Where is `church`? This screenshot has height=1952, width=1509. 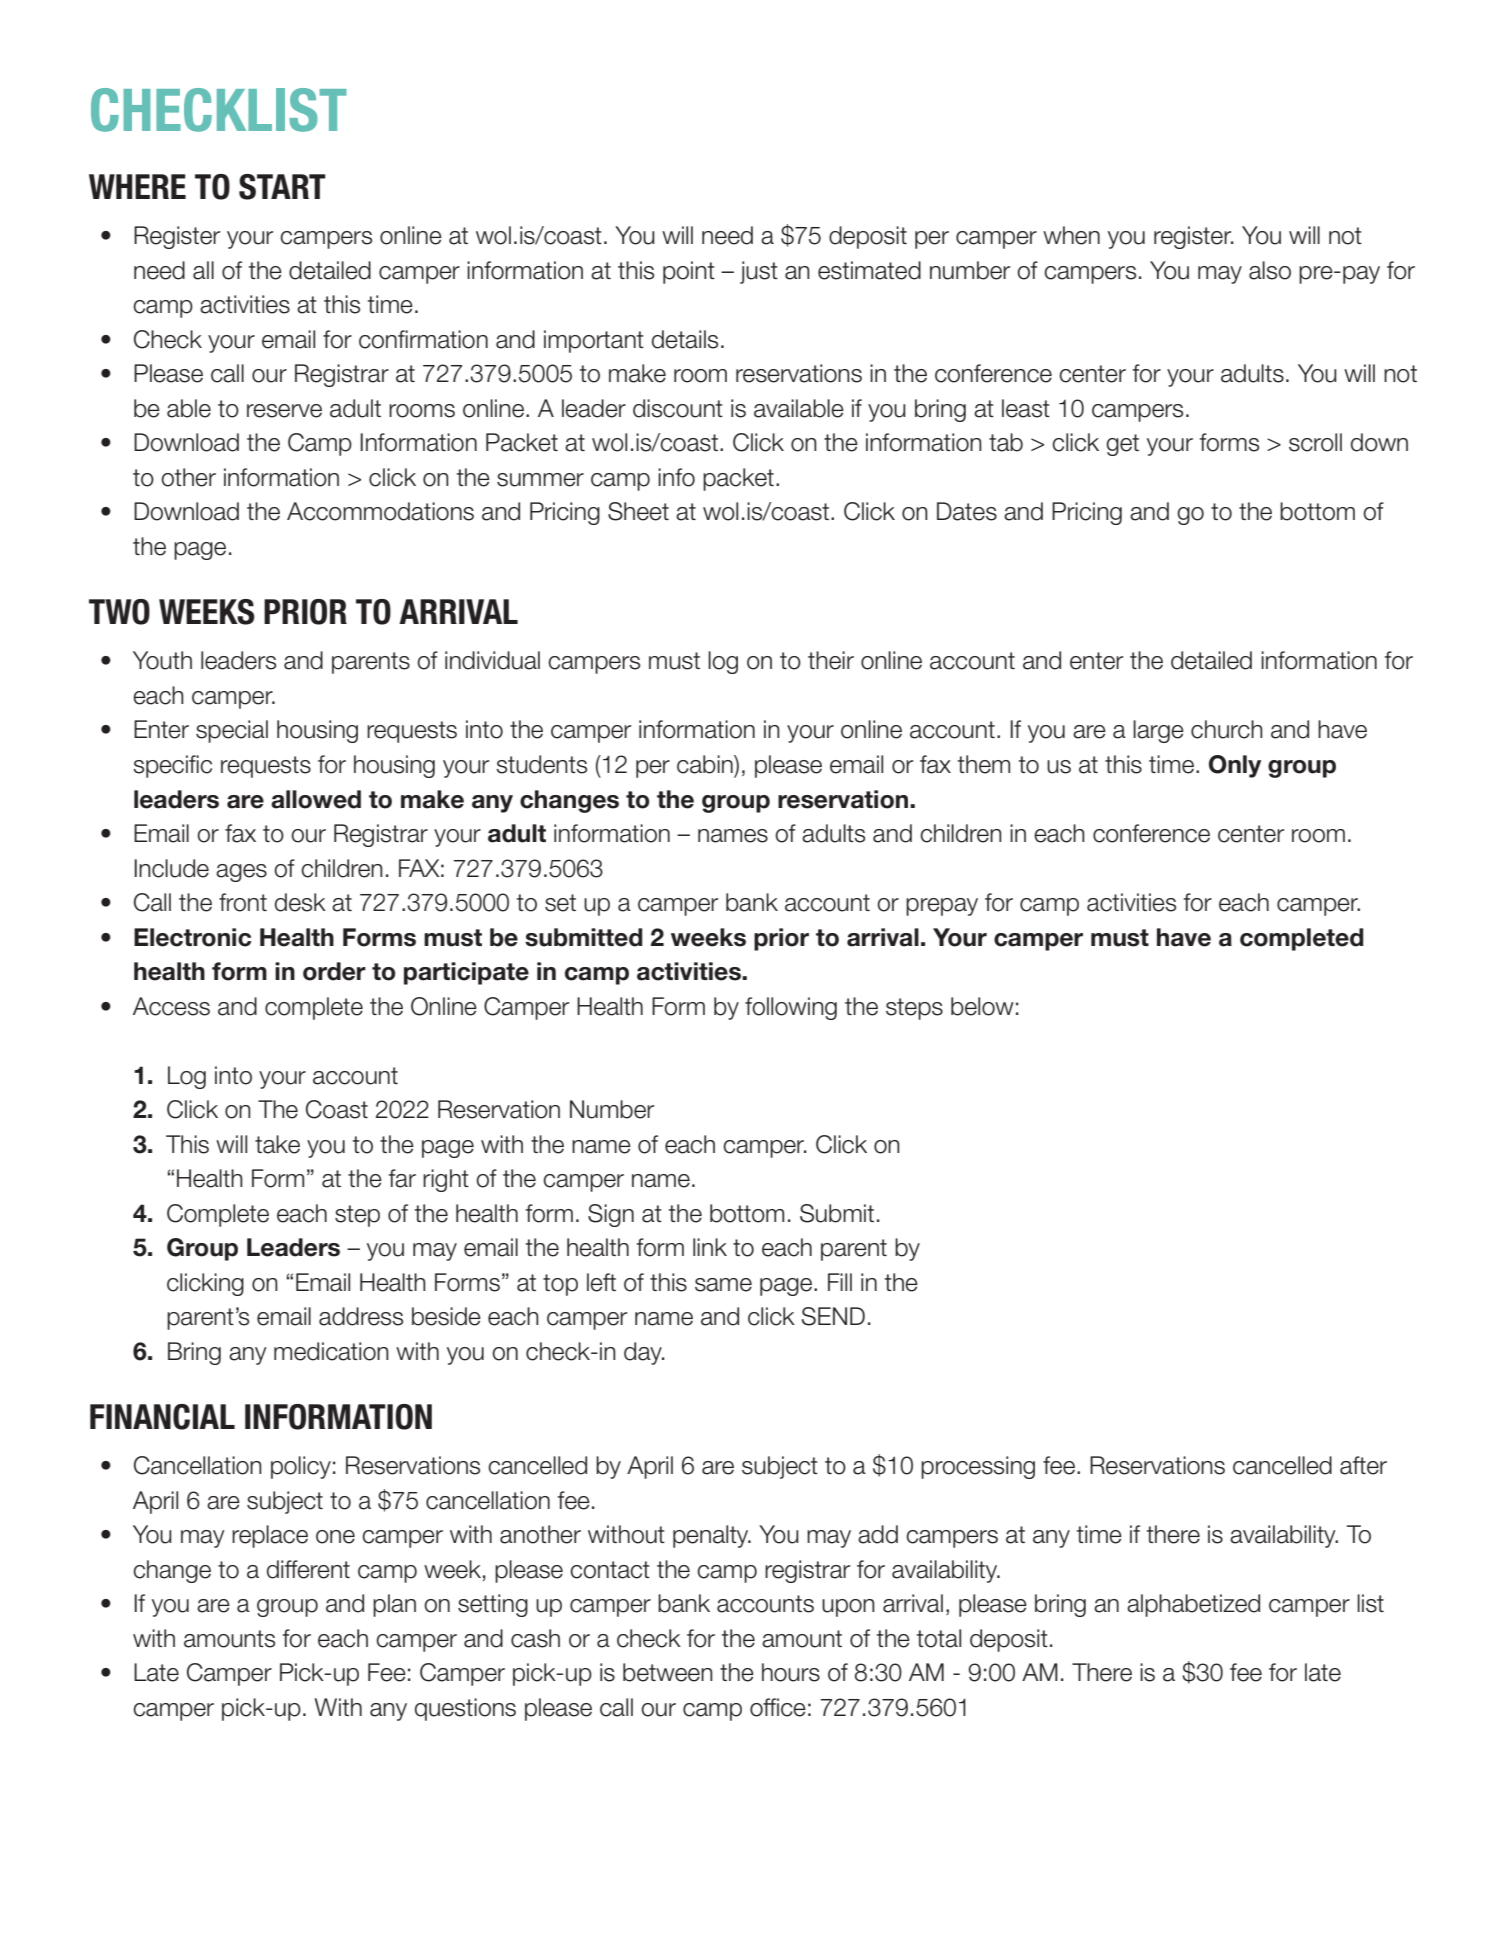 church is located at coordinates (1227, 729).
